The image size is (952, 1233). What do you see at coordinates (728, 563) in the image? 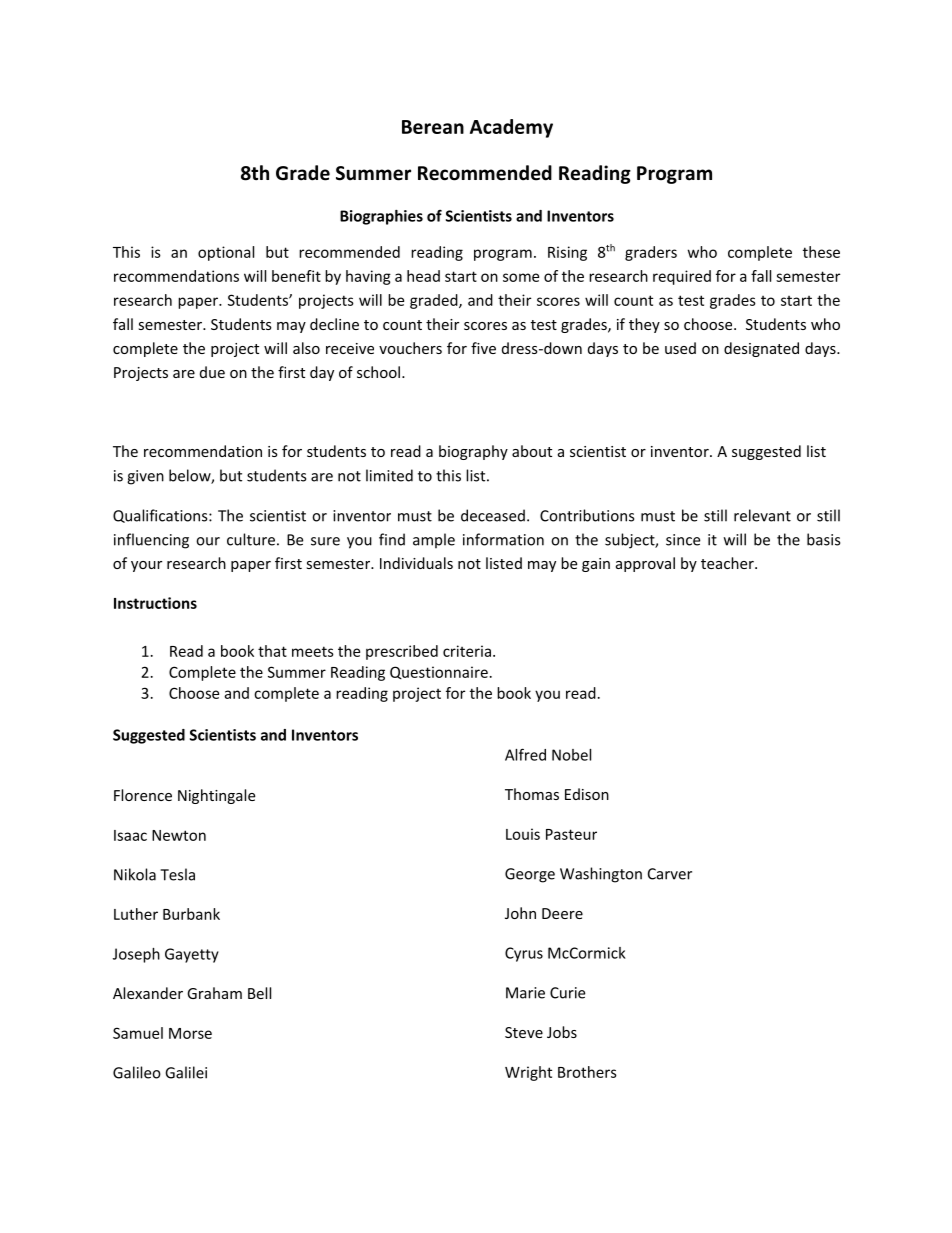
I see `teacher` at bounding box center [728, 563].
